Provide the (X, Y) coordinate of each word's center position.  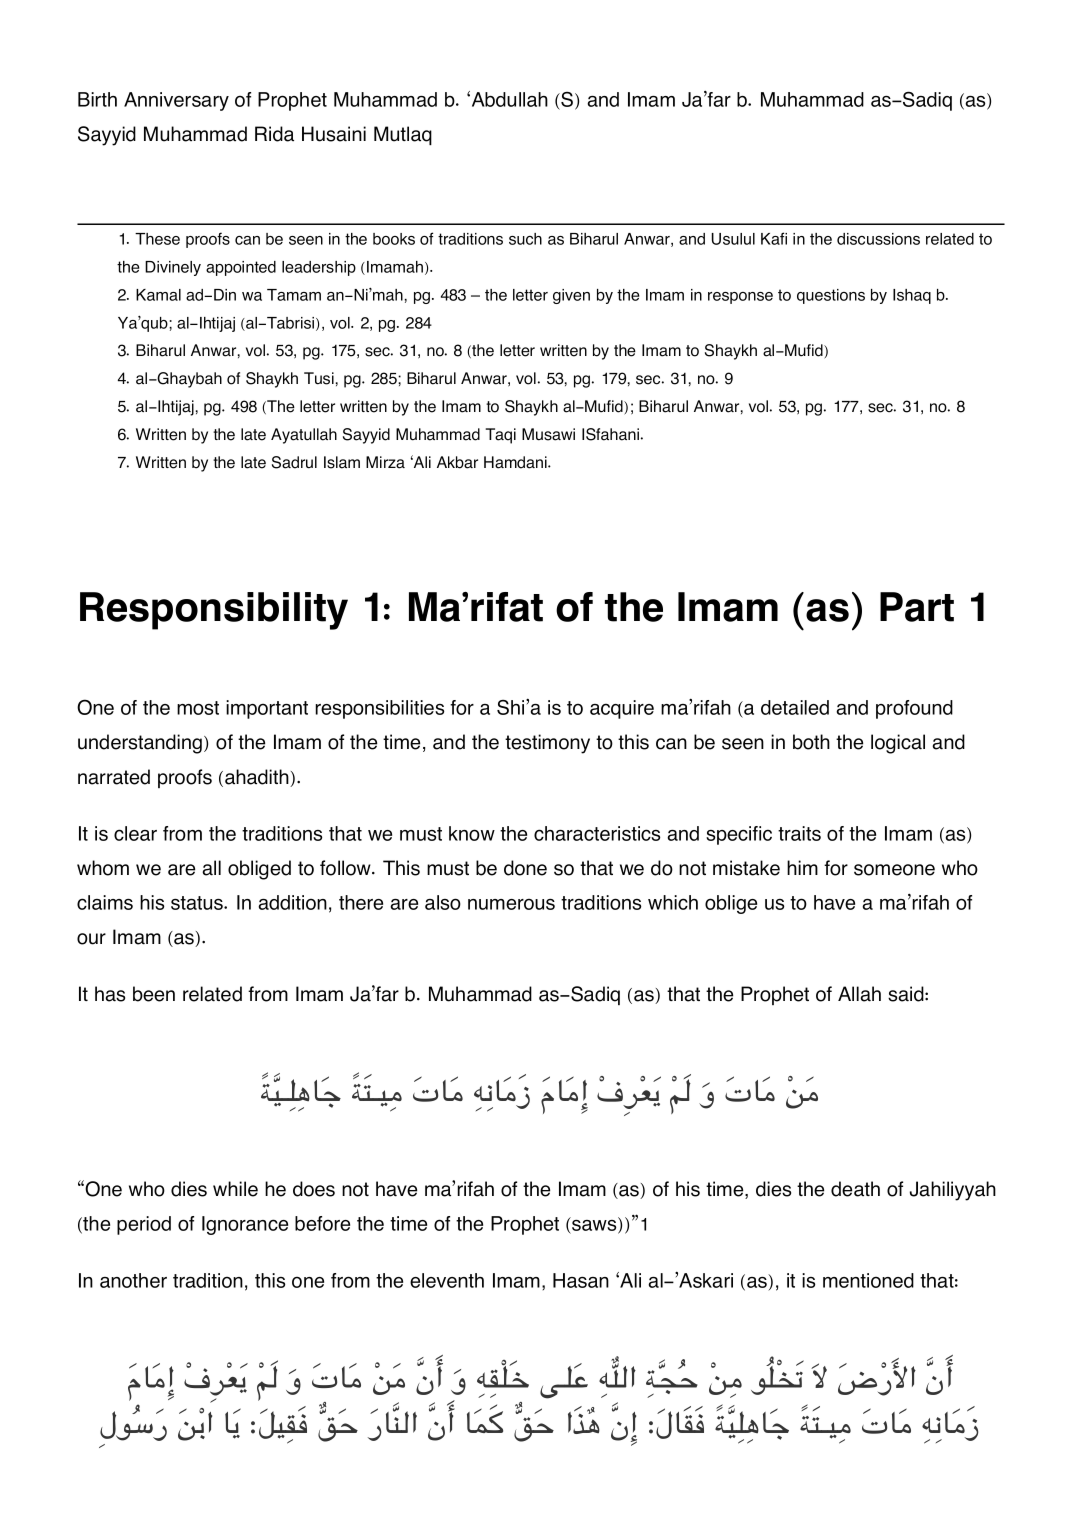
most (198, 708)
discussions (878, 239)
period (144, 1225)
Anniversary (176, 101)
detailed (795, 707)
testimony (547, 744)
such (525, 239)
